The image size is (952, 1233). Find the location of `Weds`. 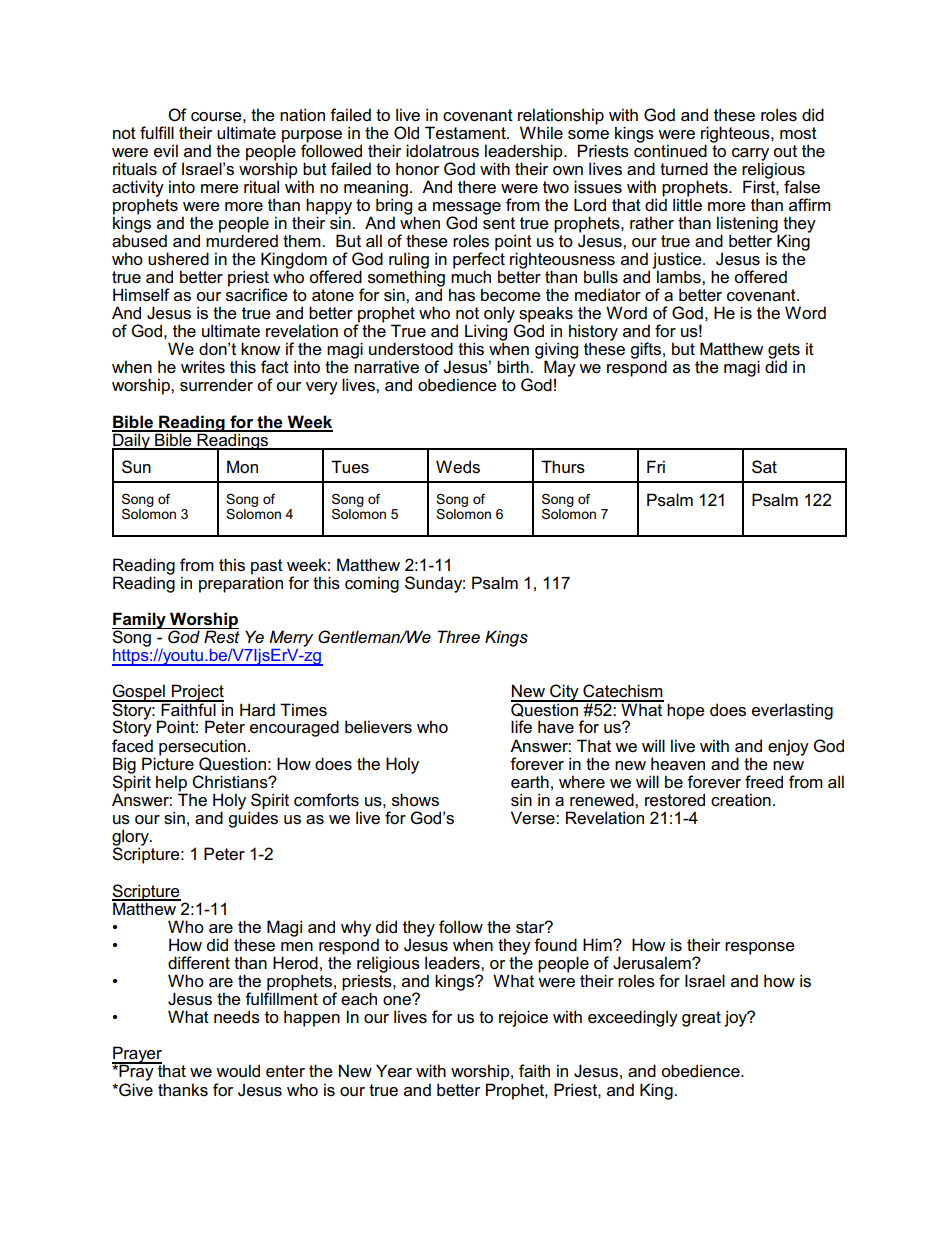

Weds is located at coordinates (458, 467).
